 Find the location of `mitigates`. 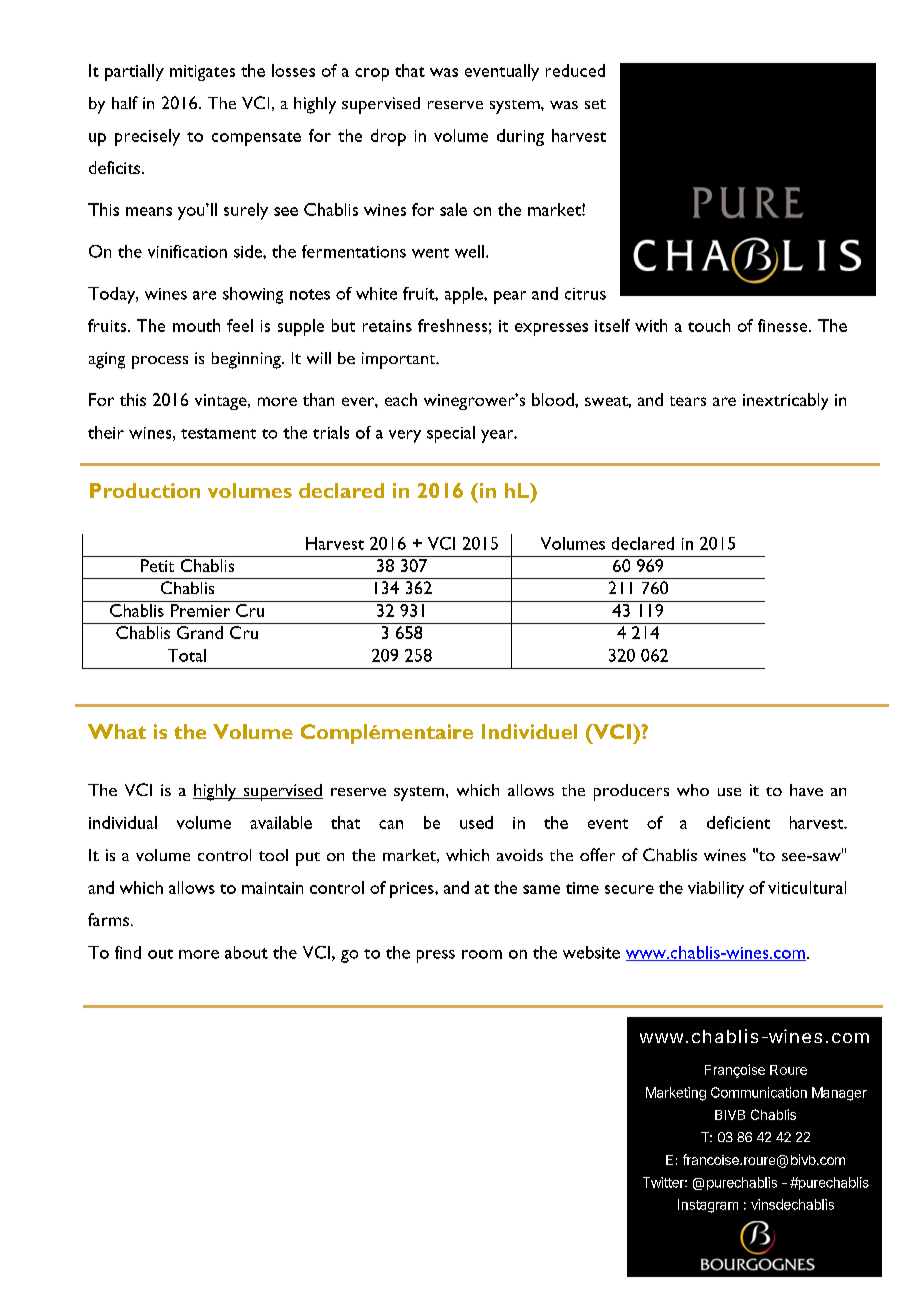

mitigates is located at coordinates (202, 73).
